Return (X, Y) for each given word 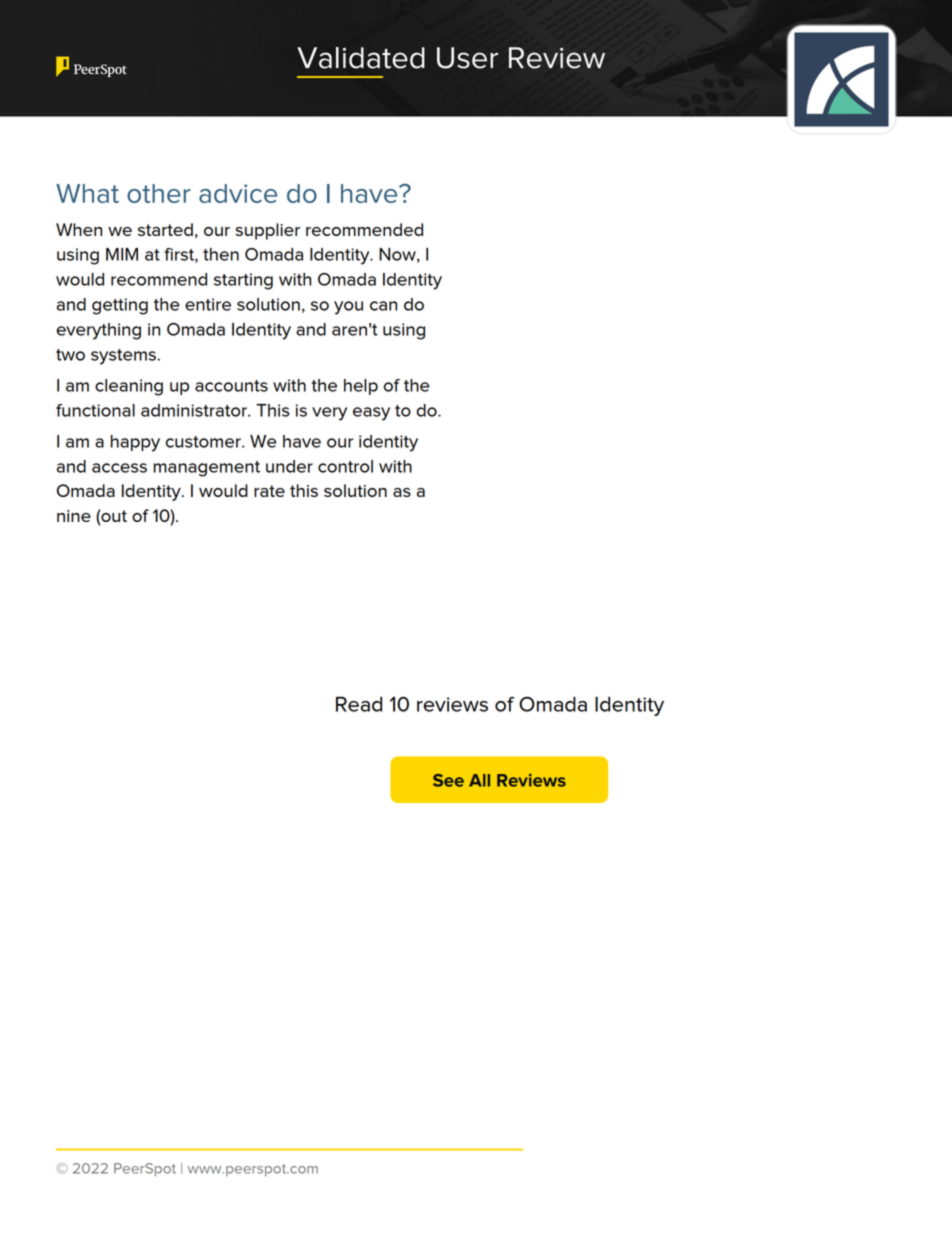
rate (269, 491)
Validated (361, 58)
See (448, 780)
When (79, 229)
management (207, 469)
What (87, 193)
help (361, 387)
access (119, 468)
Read (359, 704)
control (345, 466)
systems (123, 357)
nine (74, 516)
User (467, 58)
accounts (231, 386)
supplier (267, 231)
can (383, 306)
